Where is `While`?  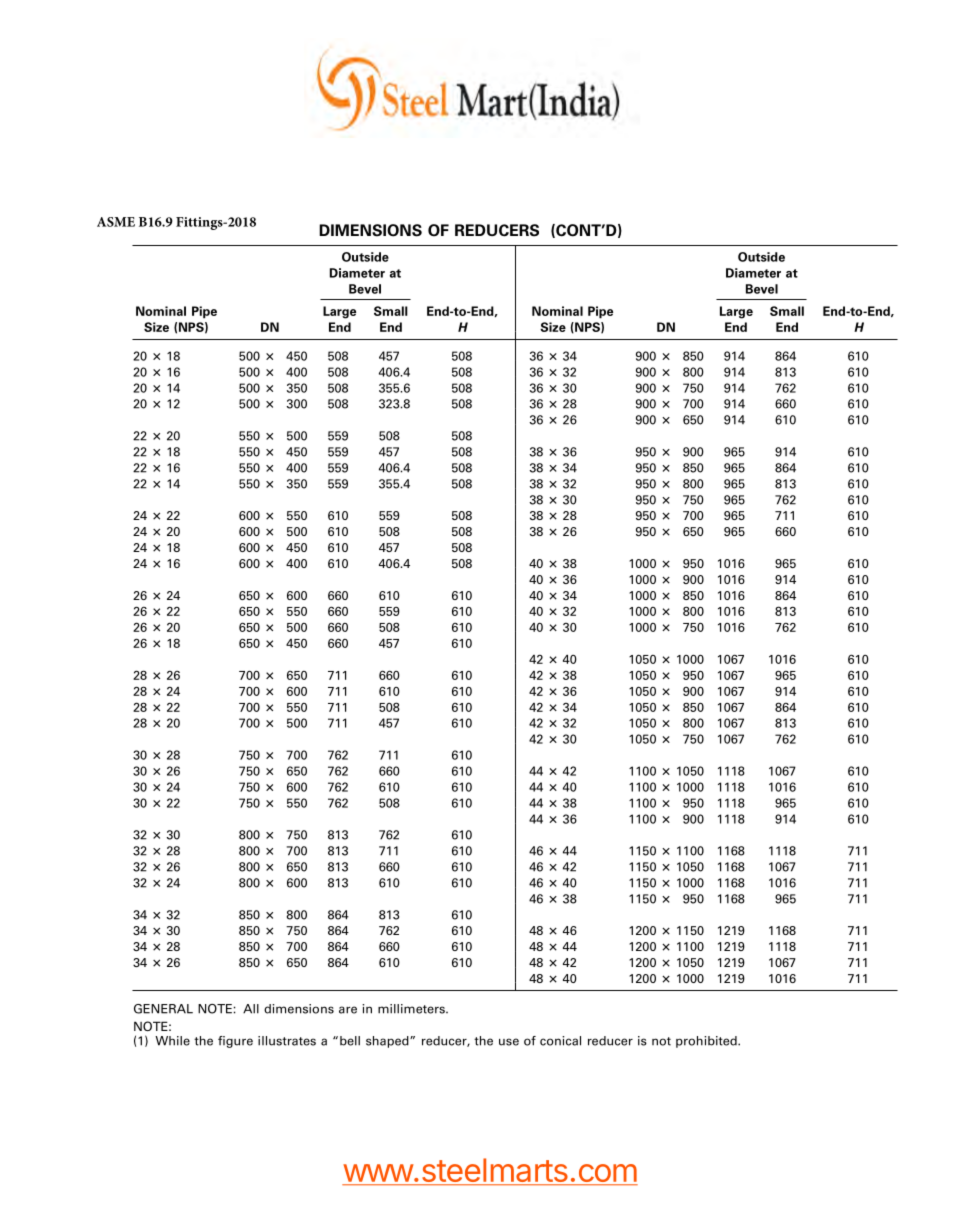
While is located at coordinates (172, 1041).
